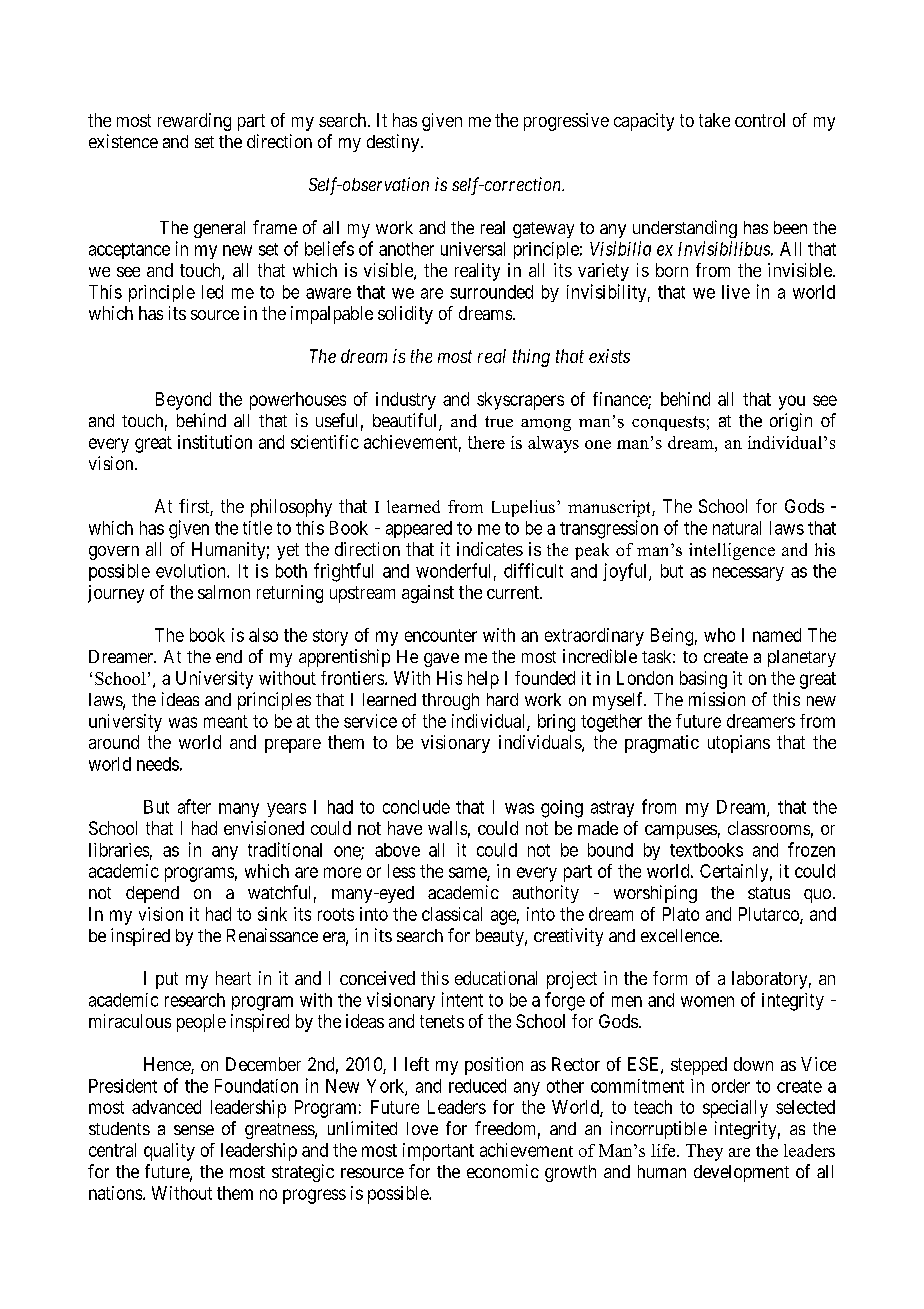  I want to click on rewarding, so click(194, 122).
